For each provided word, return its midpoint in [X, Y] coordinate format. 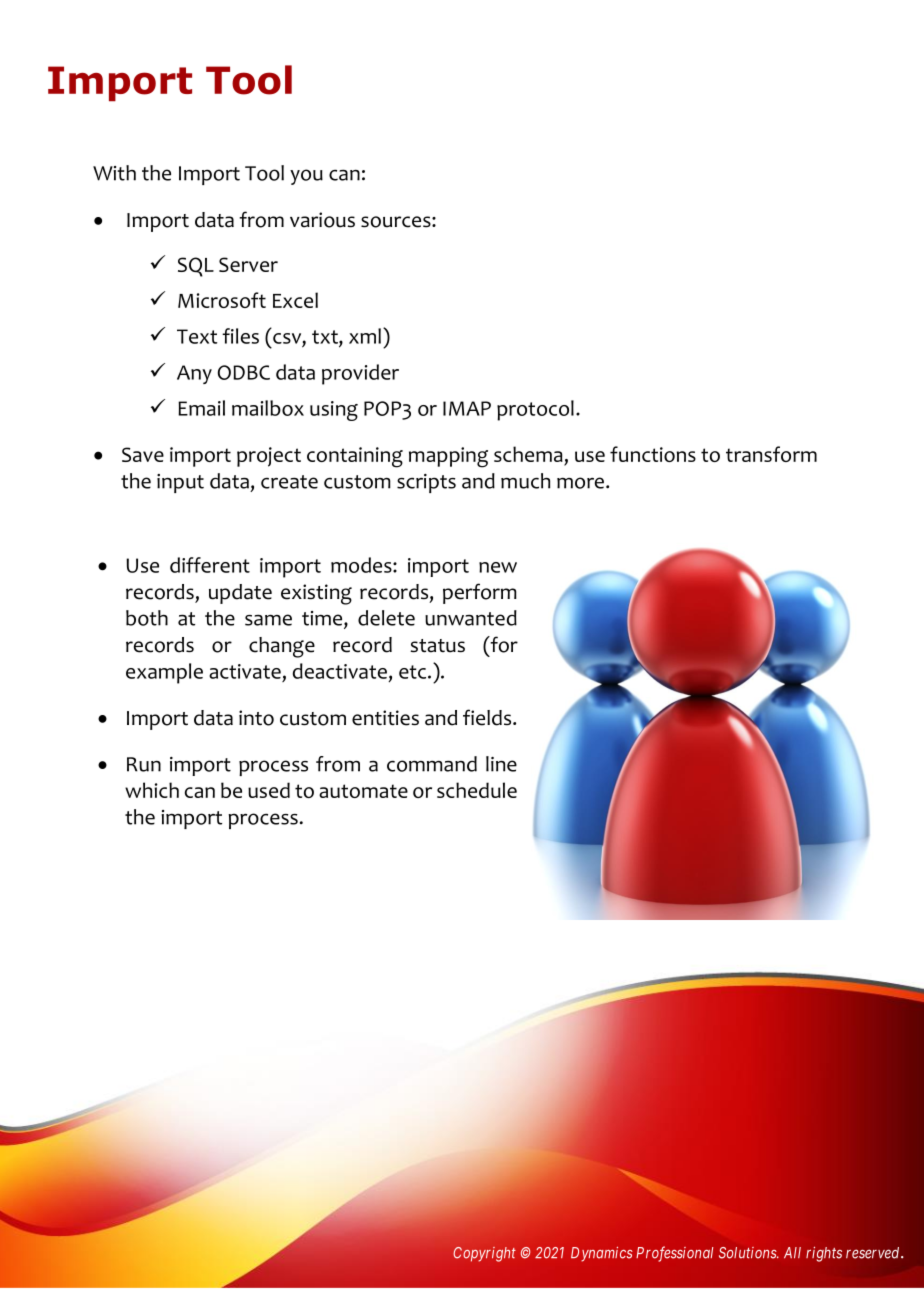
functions [653, 454]
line [501, 764]
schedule [477, 790]
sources [397, 222]
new [498, 567]
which [152, 790]
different [210, 565]
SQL [196, 267]
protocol [535, 410]
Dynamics [602, 1254]
